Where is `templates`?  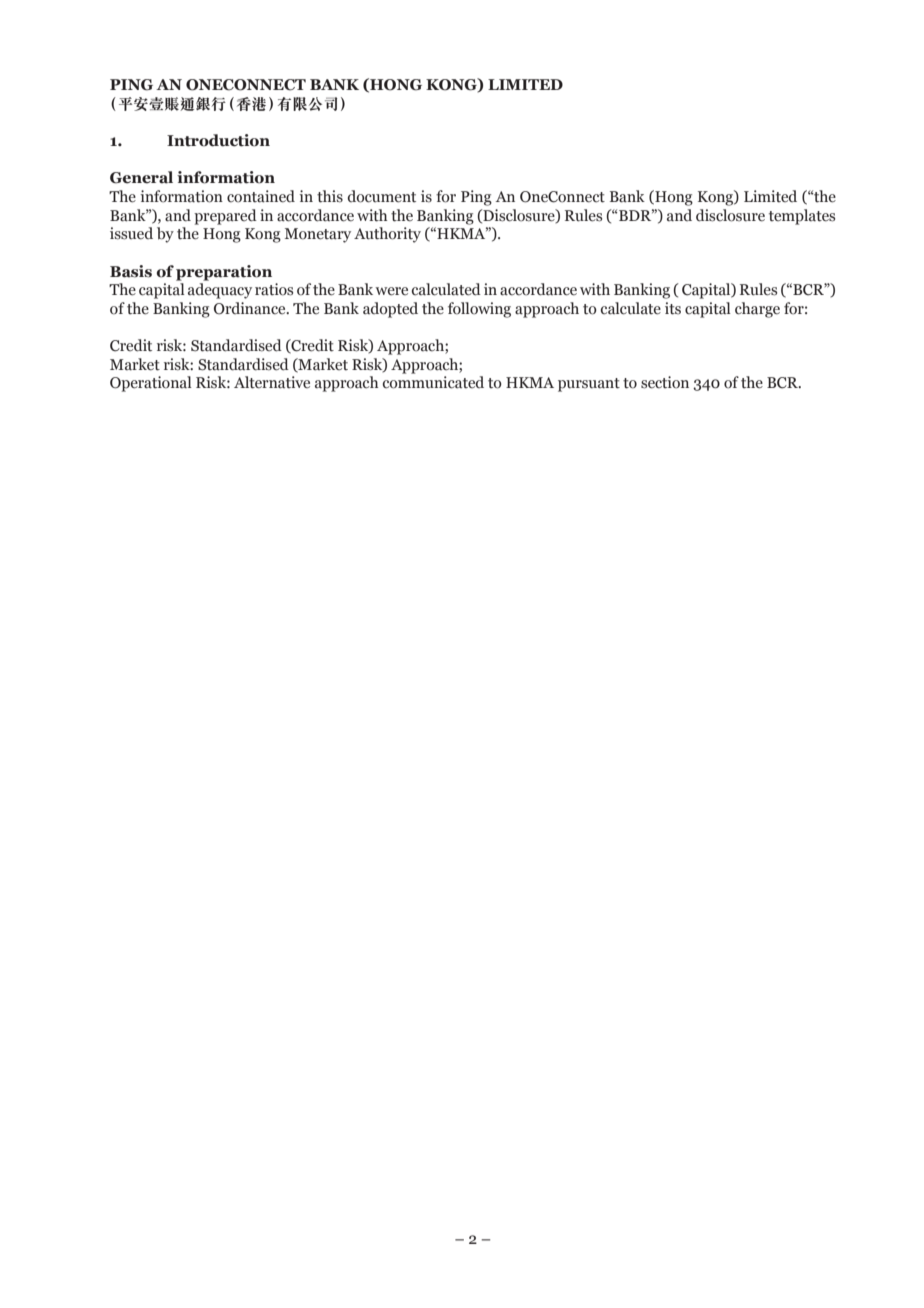
templates is located at coordinates (802, 217).
